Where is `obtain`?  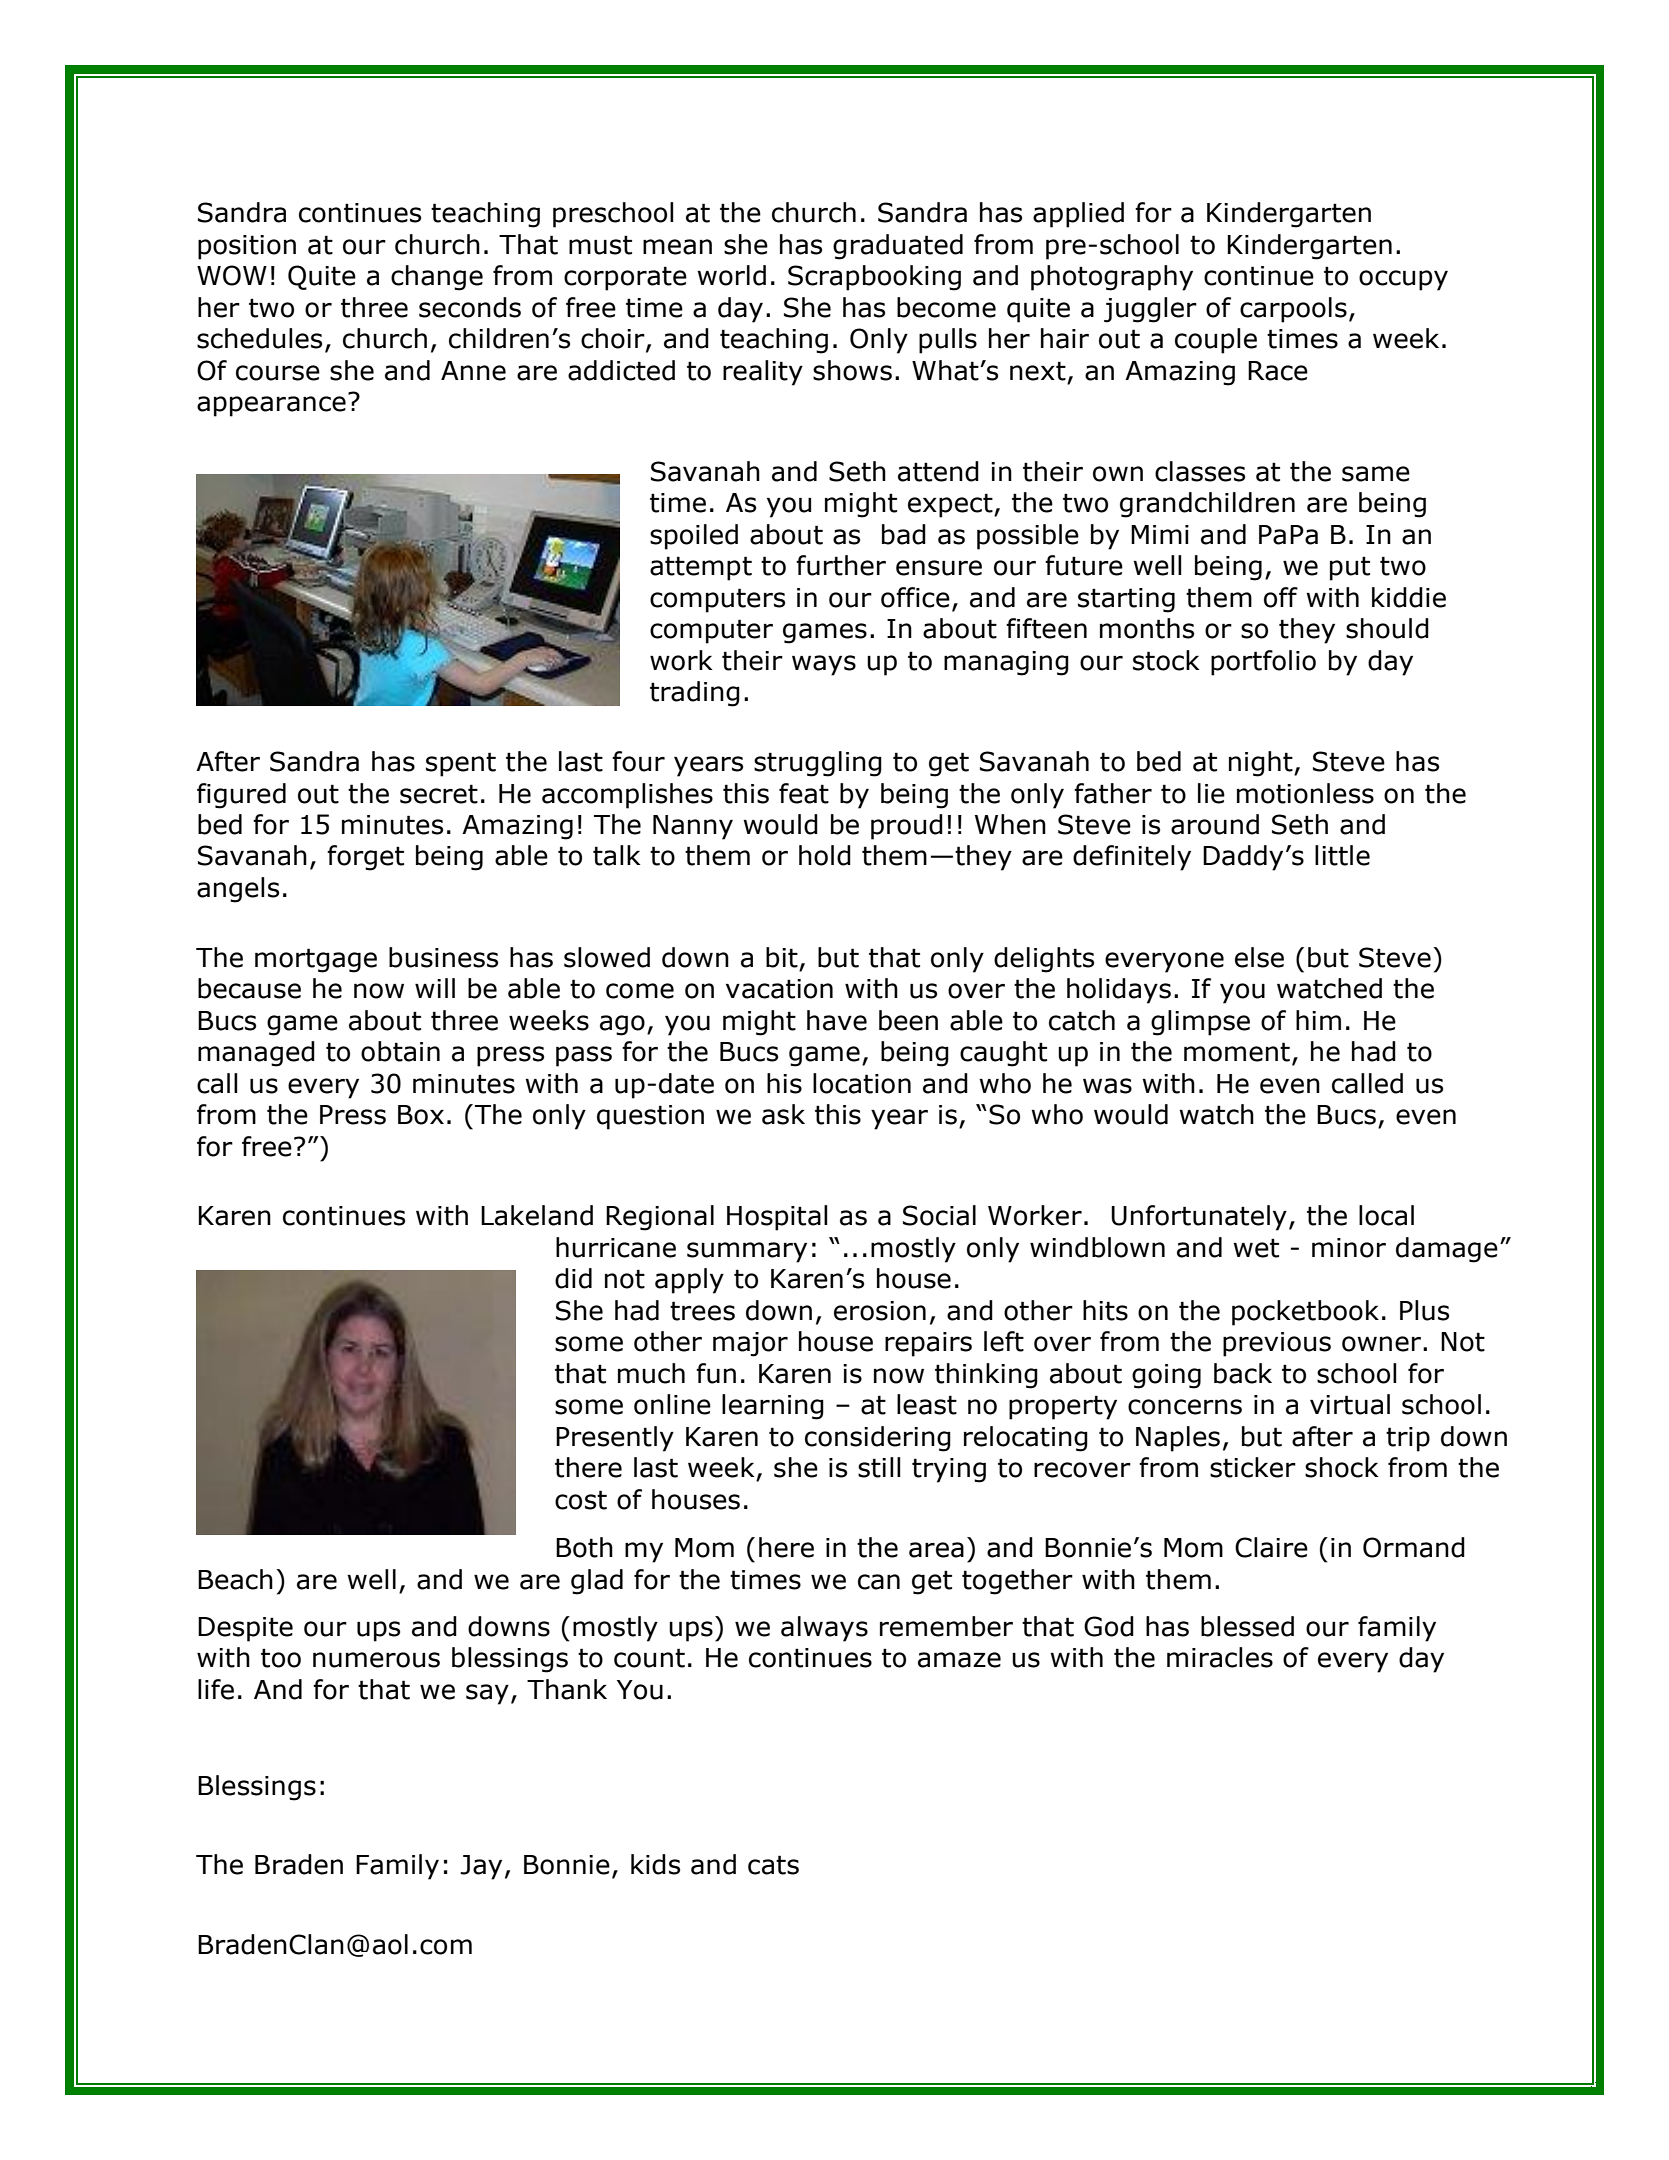
obtain is located at coordinates (400, 1051).
